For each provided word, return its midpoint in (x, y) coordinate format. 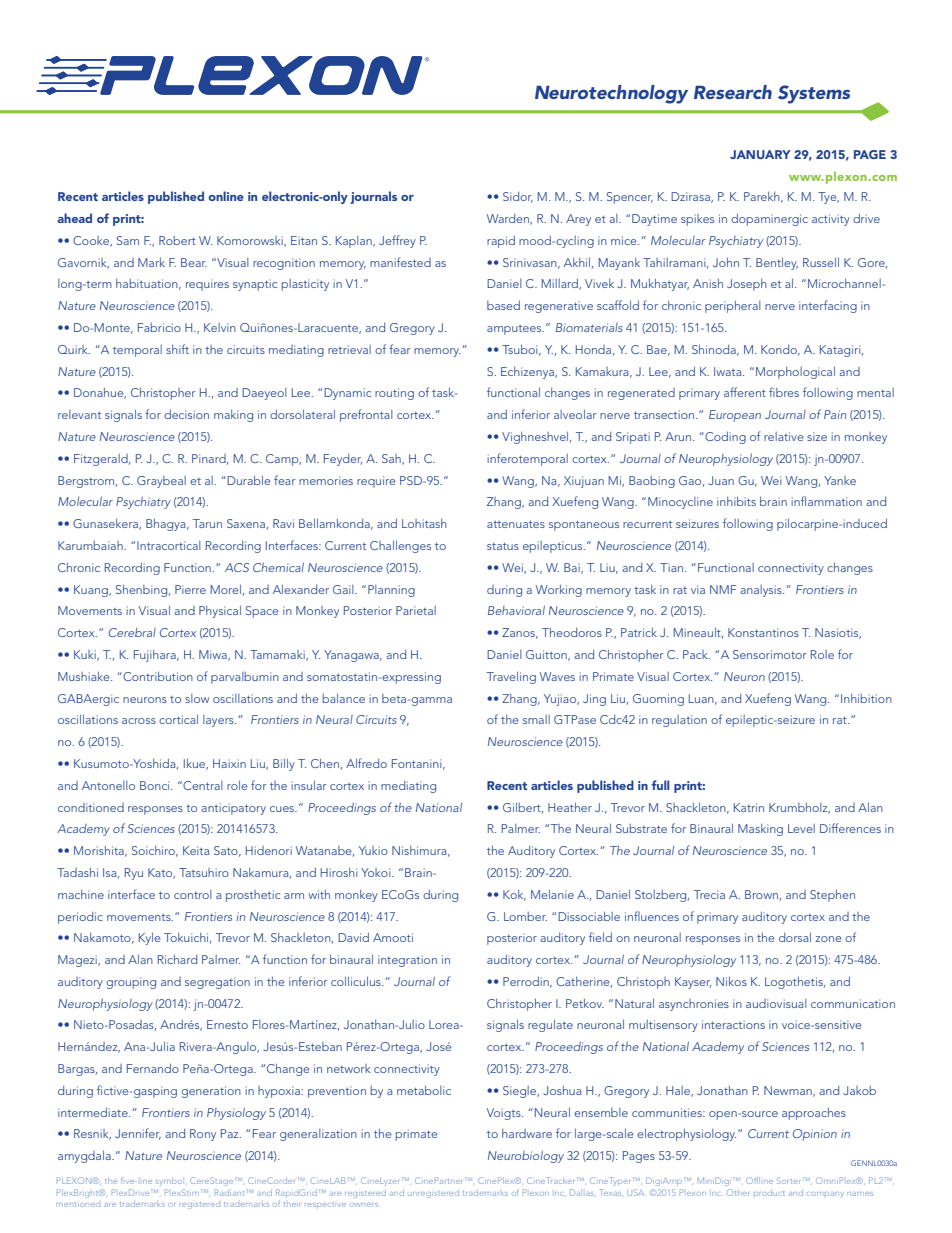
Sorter (790, 1180)
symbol (168, 1183)
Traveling (511, 678)
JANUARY (760, 154)
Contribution (157, 676)
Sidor (518, 197)
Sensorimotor (769, 654)
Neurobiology (526, 1156)
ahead (74, 218)
